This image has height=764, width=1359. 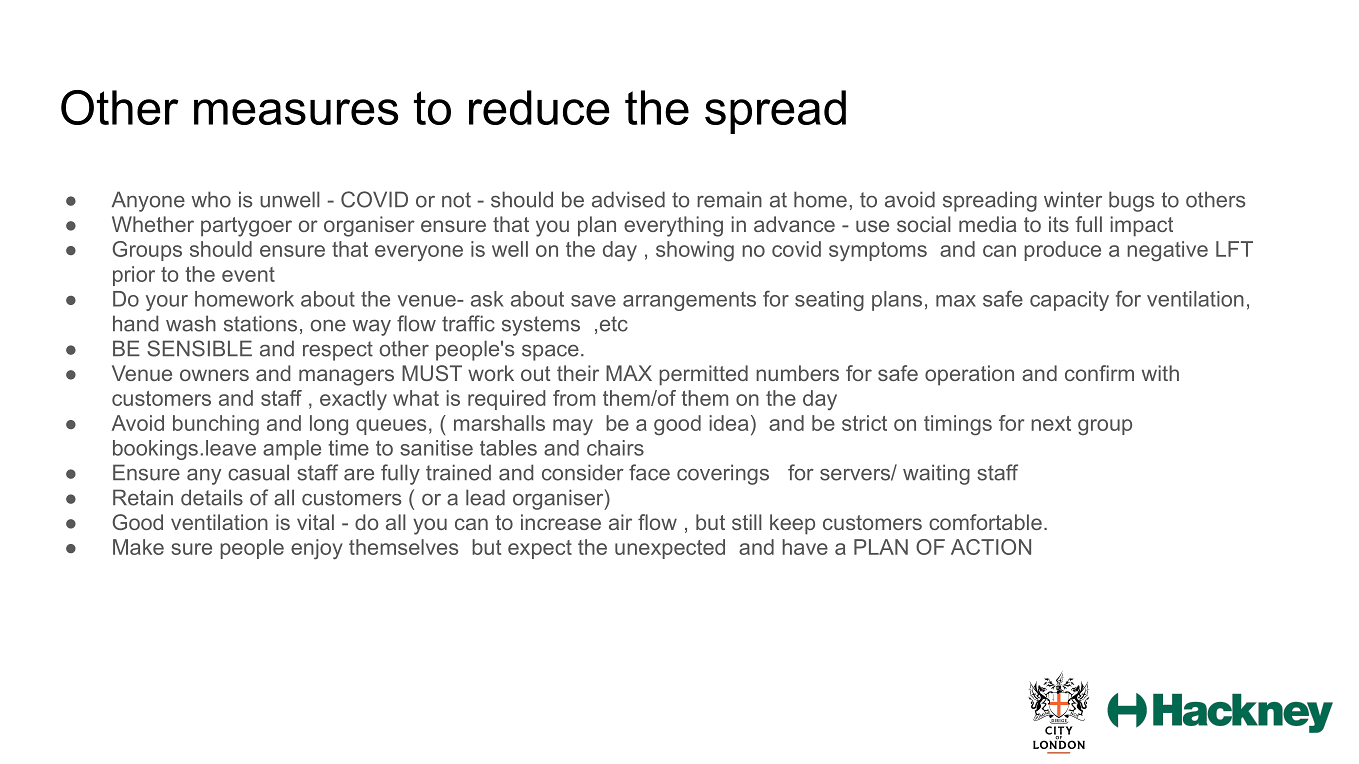 What do you see at coordinates (747, 522) in the image?
I see `still` at bounding box center [747, 522].
